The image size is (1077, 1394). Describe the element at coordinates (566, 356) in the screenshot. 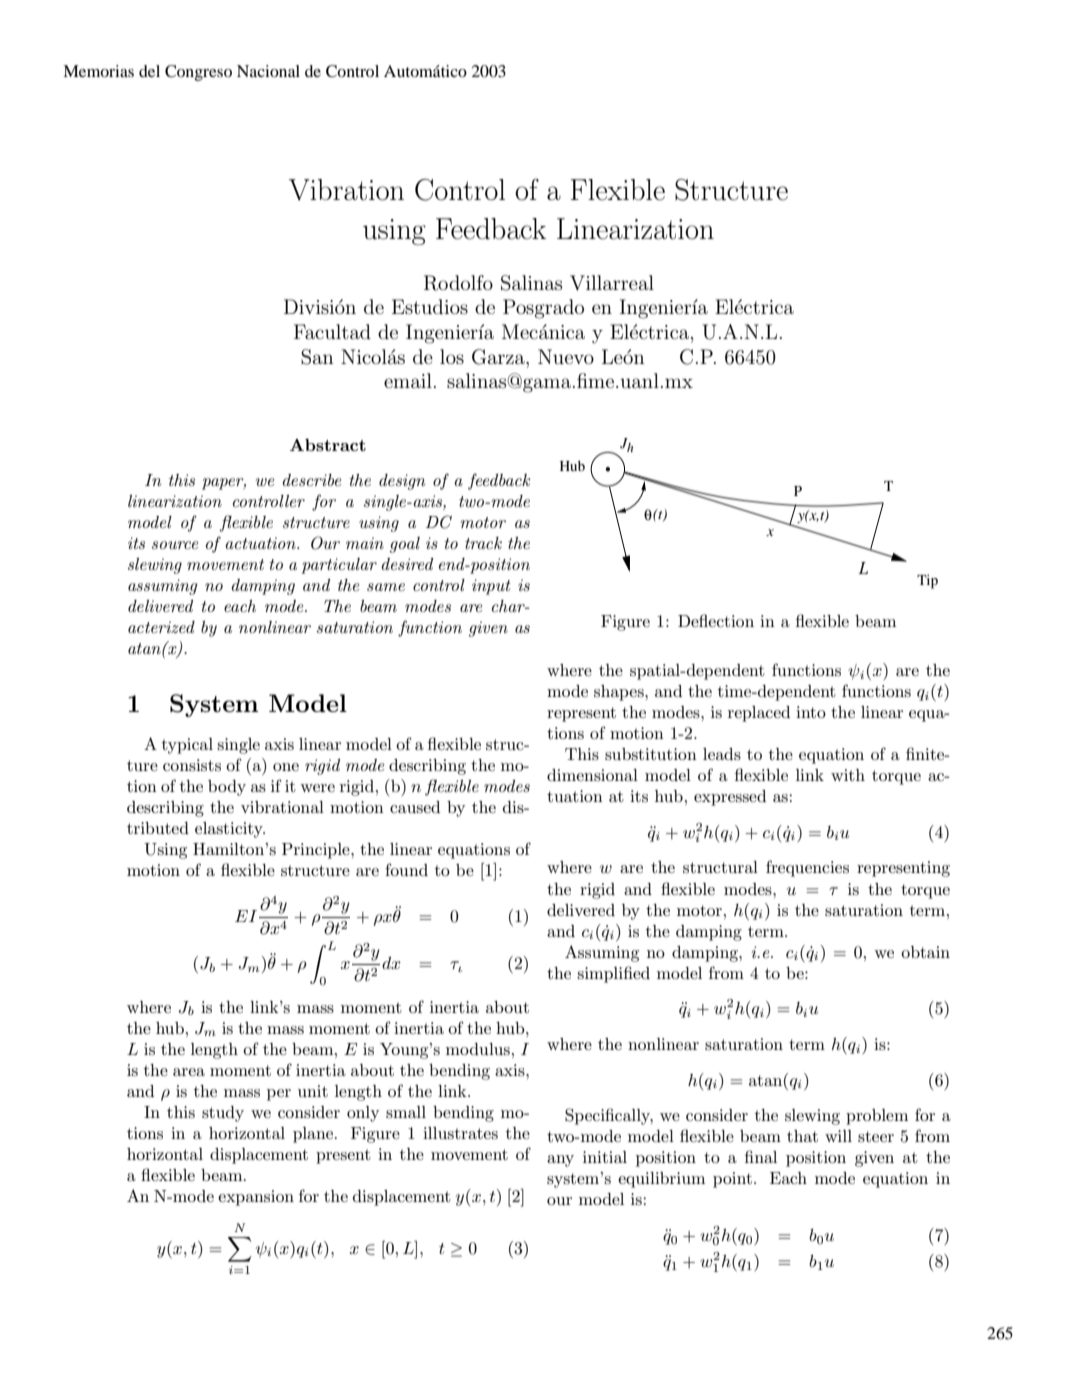

I see `Nuevo` at that location.
